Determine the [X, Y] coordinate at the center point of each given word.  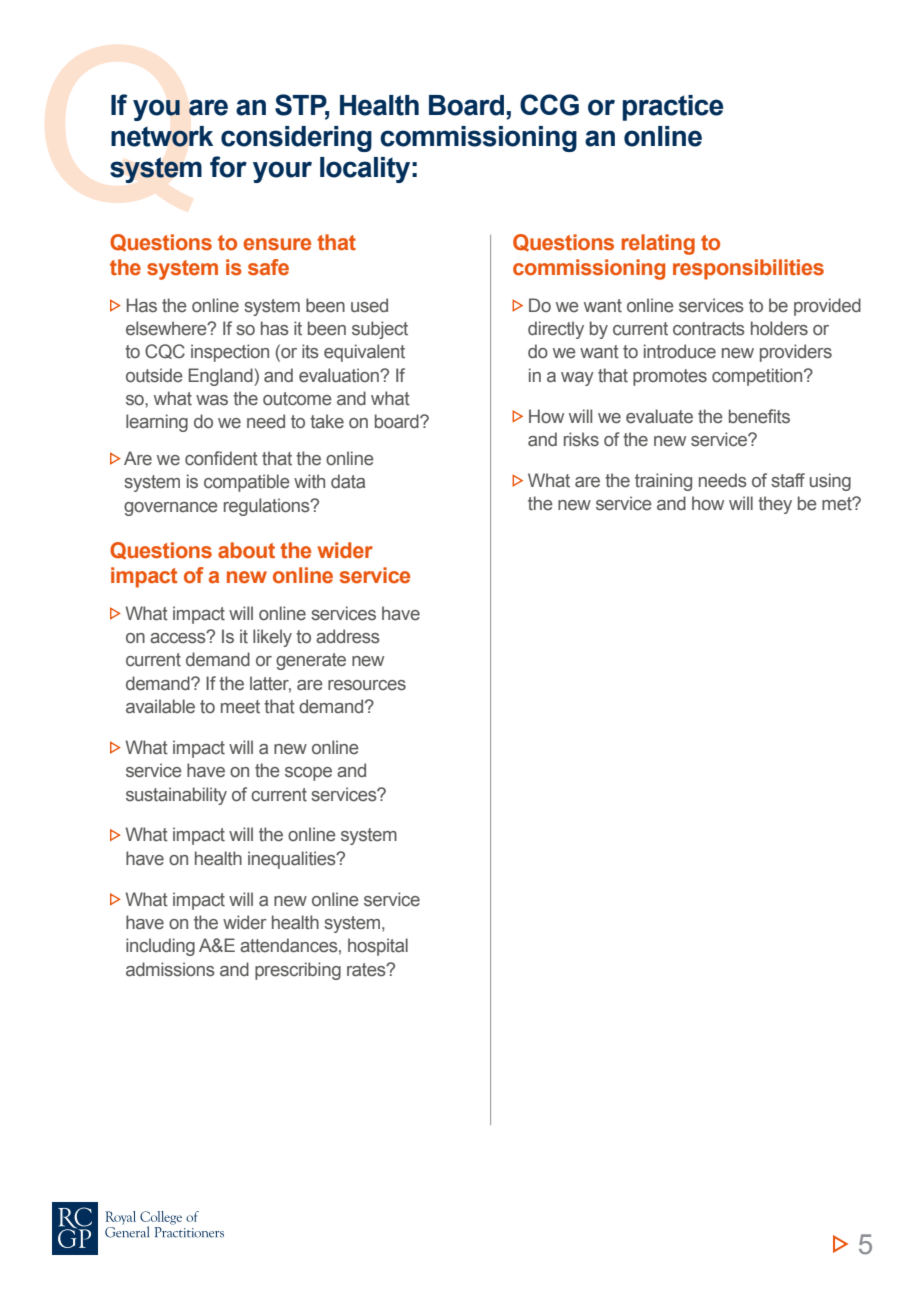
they [775, 505]
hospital [378, 947]
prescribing [298, 971]
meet [240, 707]
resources [367, 685]
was [212, 400]
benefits [759, 416]
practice [673, 108]
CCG [549, 105]
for [228, 167]
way [577, 379]
